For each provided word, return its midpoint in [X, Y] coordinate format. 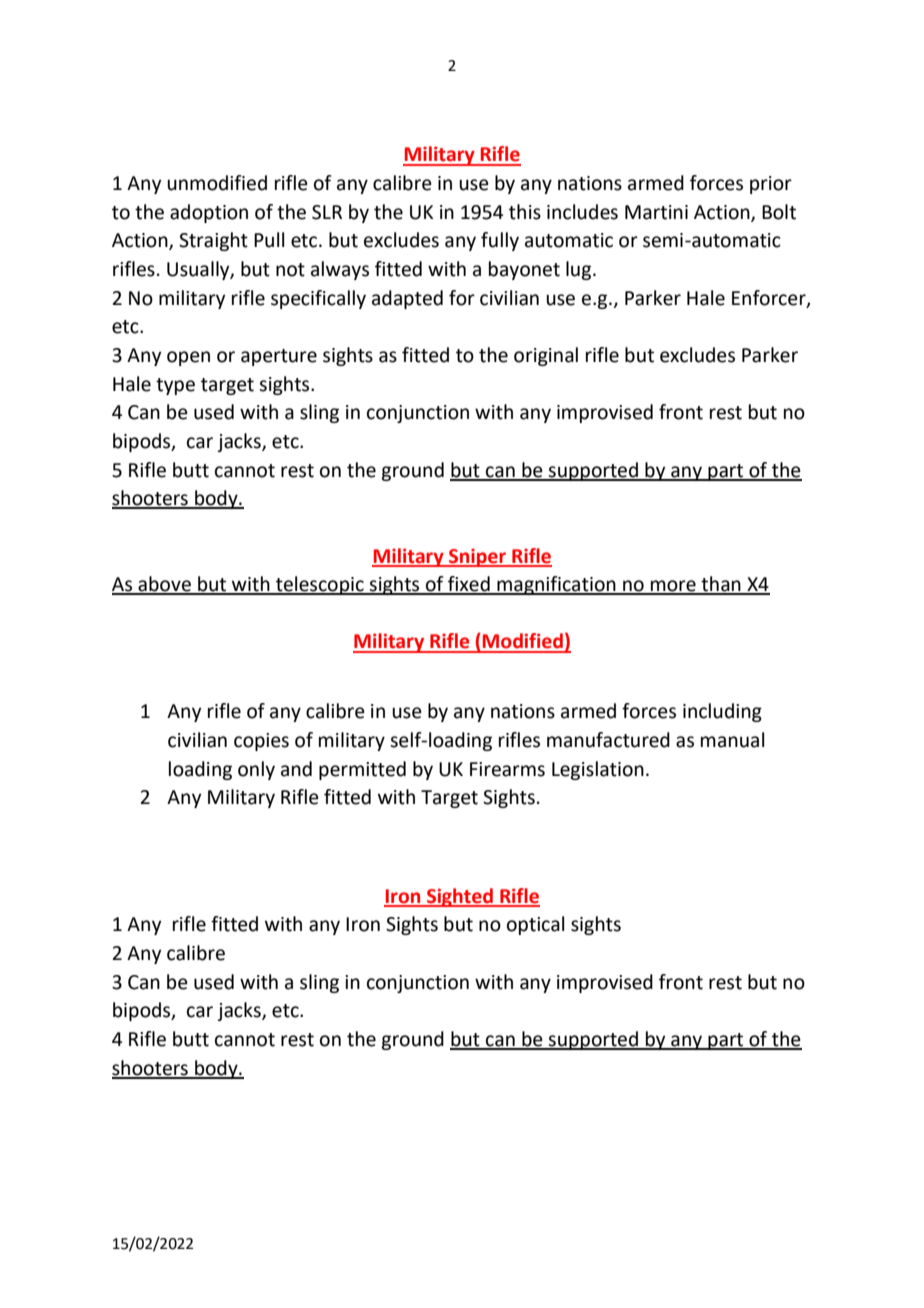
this [525, 212]
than [721, 585]
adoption [209, 213]
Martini [656, 212]
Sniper [477, 558]
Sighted [460, 897]
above [164, 585]
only [256, 770]
